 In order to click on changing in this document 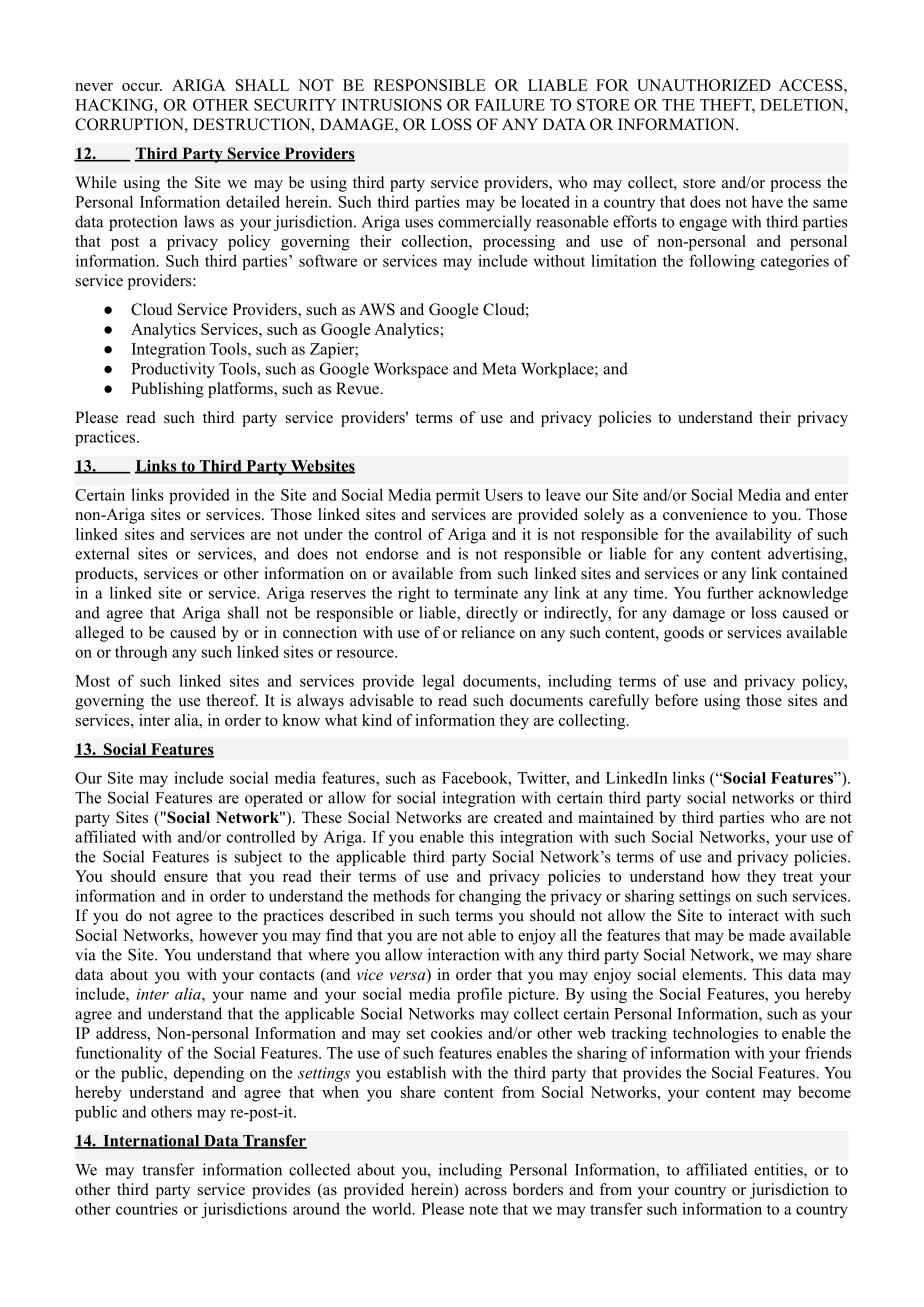, I will do `click(490, 897)`.
